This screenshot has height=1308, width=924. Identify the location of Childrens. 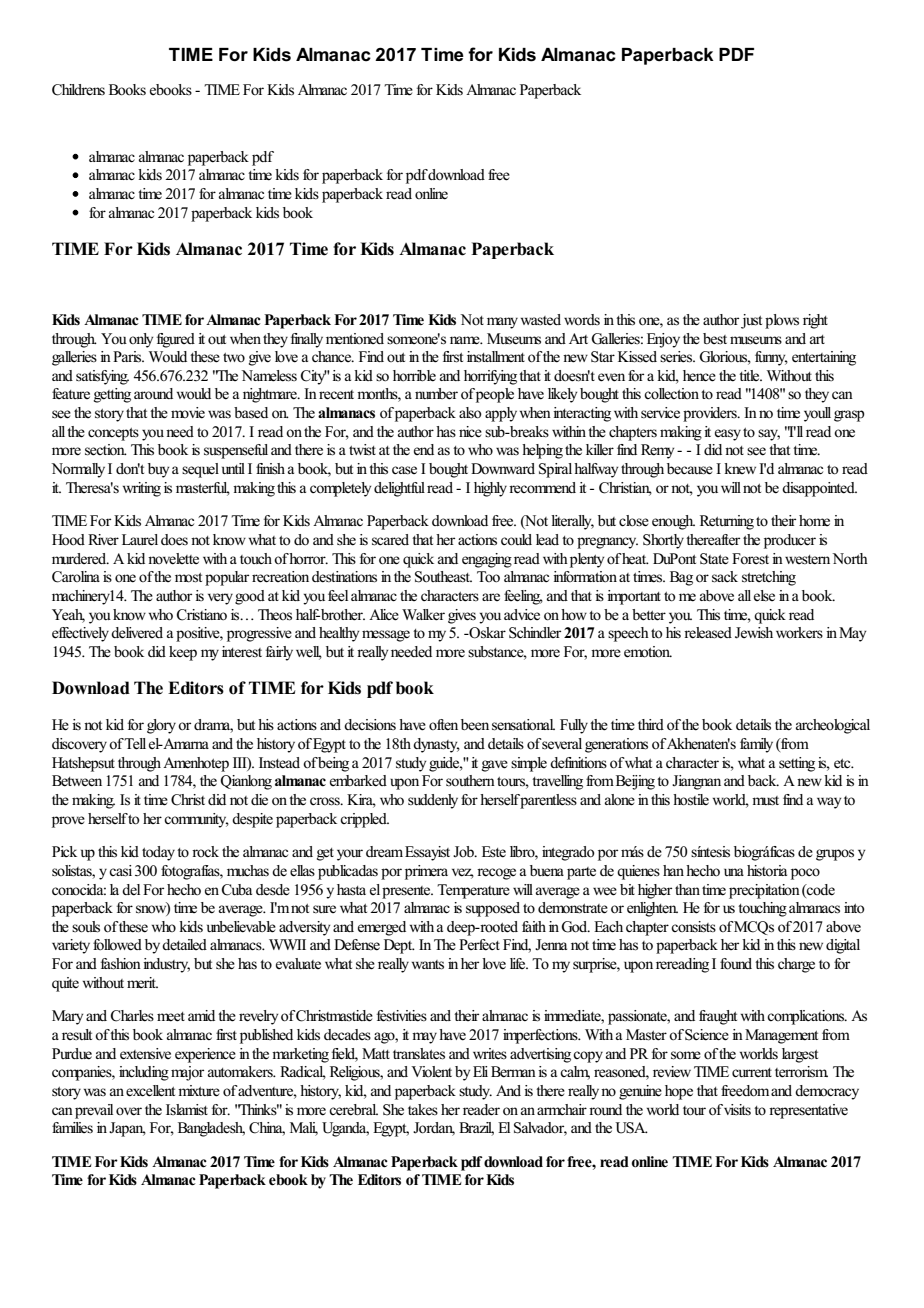
(78, 90).
